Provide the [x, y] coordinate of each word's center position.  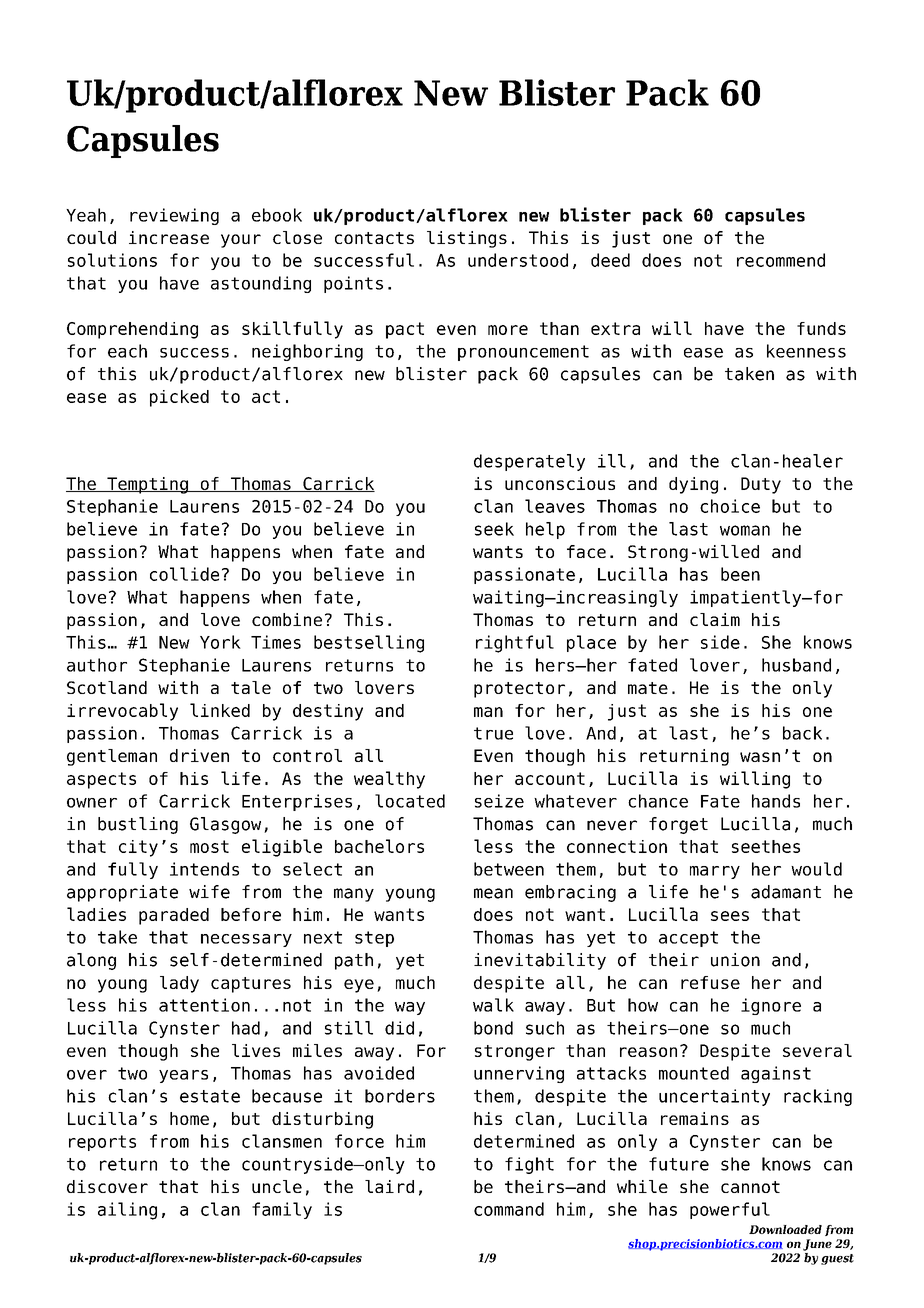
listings [467, 239]
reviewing [174, 216]
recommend [781, 260]
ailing [127, 1211]
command [509, 1209]
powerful [730, 1210]
